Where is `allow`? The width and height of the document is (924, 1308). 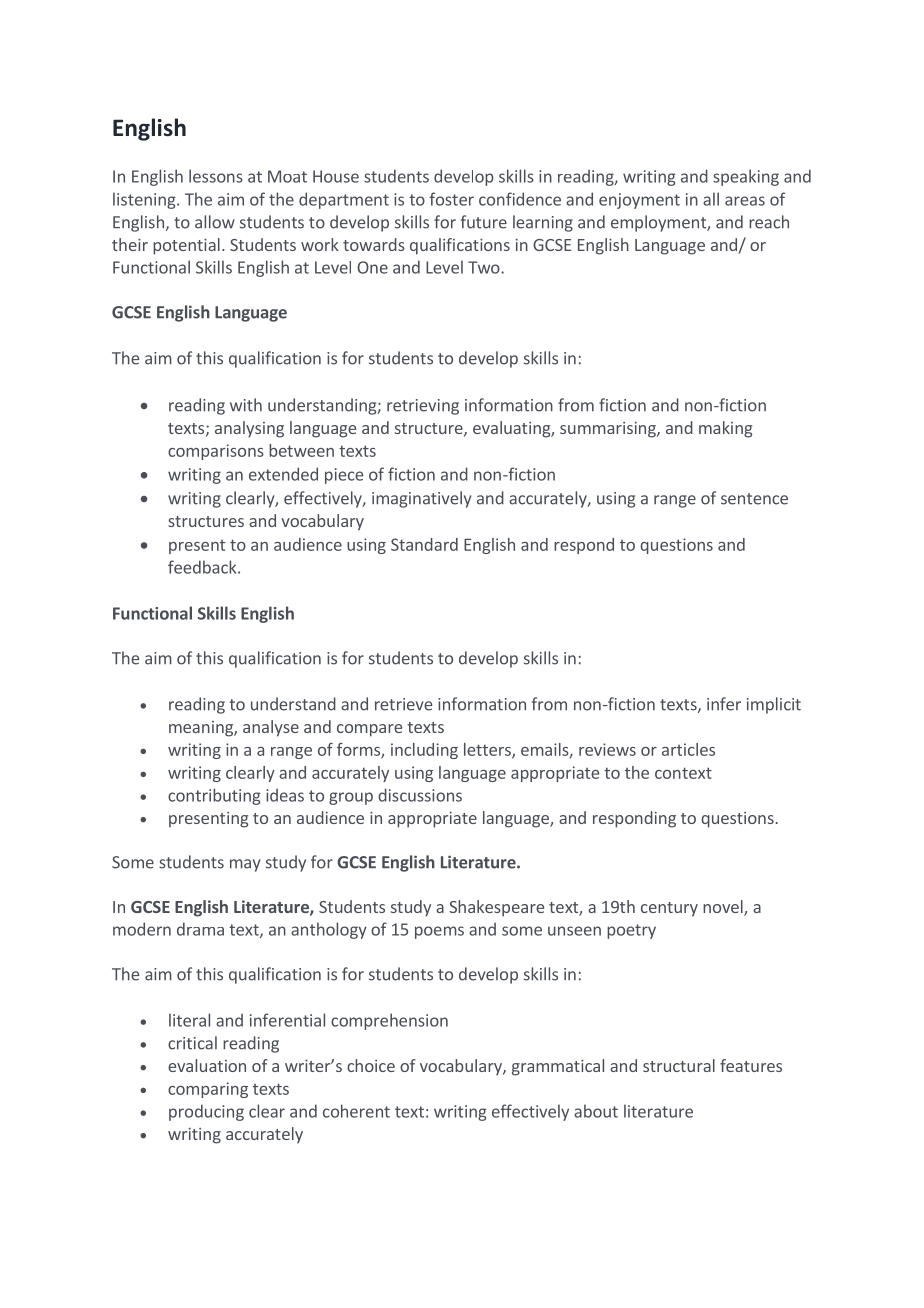 allow is located at coordinates (215, 222).
